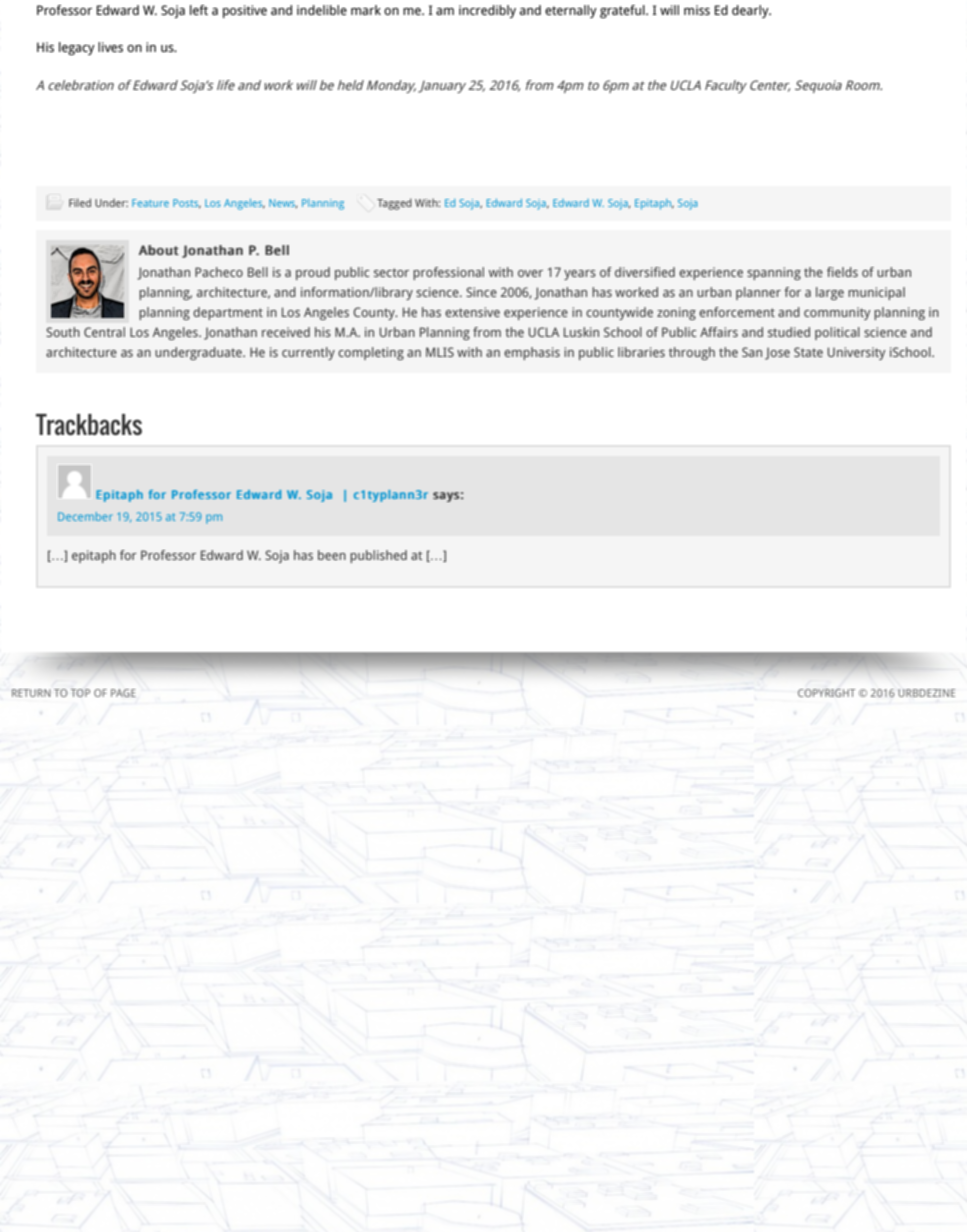  Describe the element at coordinates (104, 332) in the screenshot. I see `Central` at that location.
